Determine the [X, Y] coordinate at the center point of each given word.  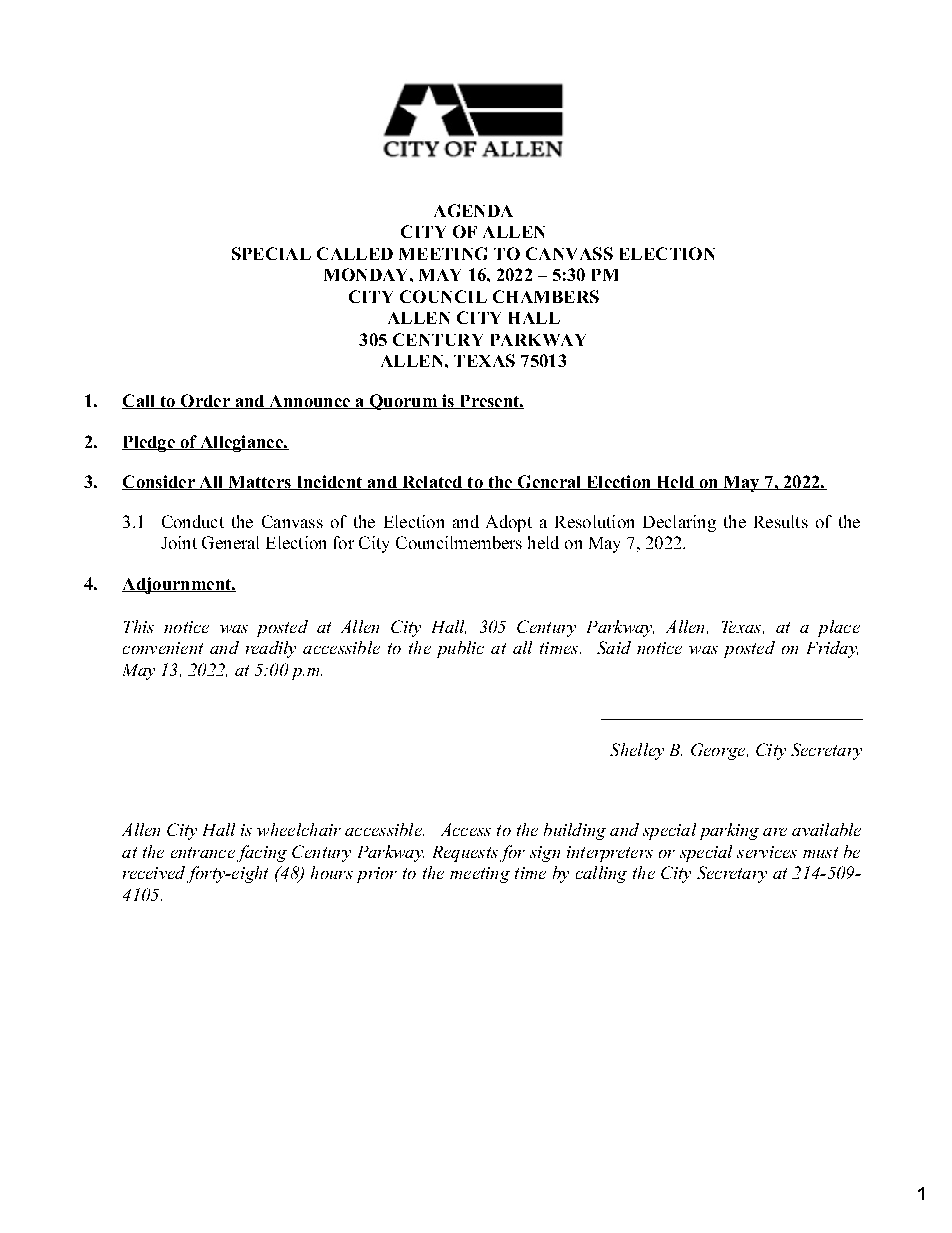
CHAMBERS [546, 296]
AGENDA [473, 210]
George [719, 751]
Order [205, 401]
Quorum [403, 402]
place [839, 628]
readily [271, 649]
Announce [309, 402]
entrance [203, 852]
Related [432, 483]
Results [781, 521]
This [139, 626]
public [460, 649]
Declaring [679, 523]
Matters [259, 483]
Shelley [637, 751]
